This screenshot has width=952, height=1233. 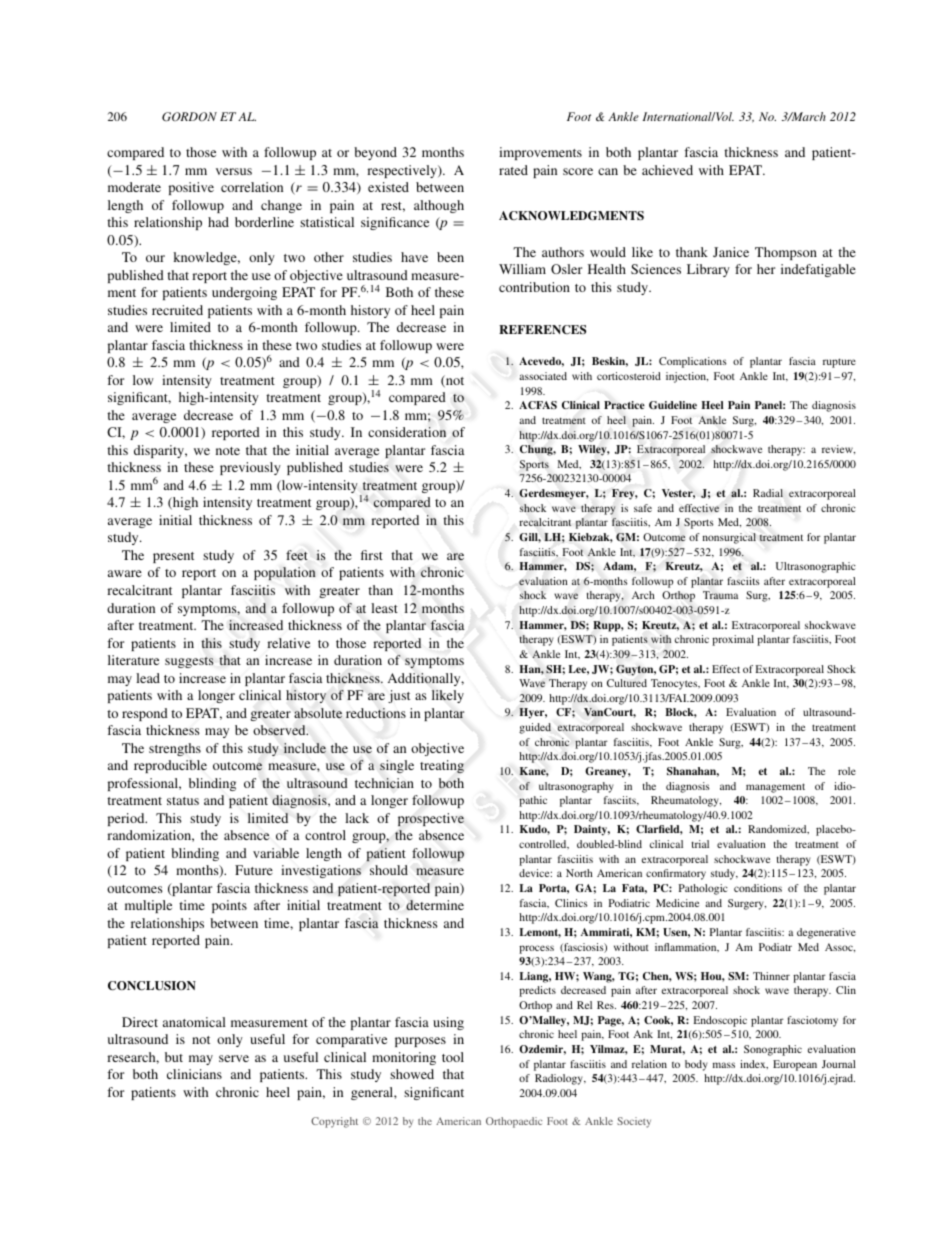 What do you see at coordinates (693, 362) in the screenshot?
I see `Complications` at bounding box center [693, 362].
